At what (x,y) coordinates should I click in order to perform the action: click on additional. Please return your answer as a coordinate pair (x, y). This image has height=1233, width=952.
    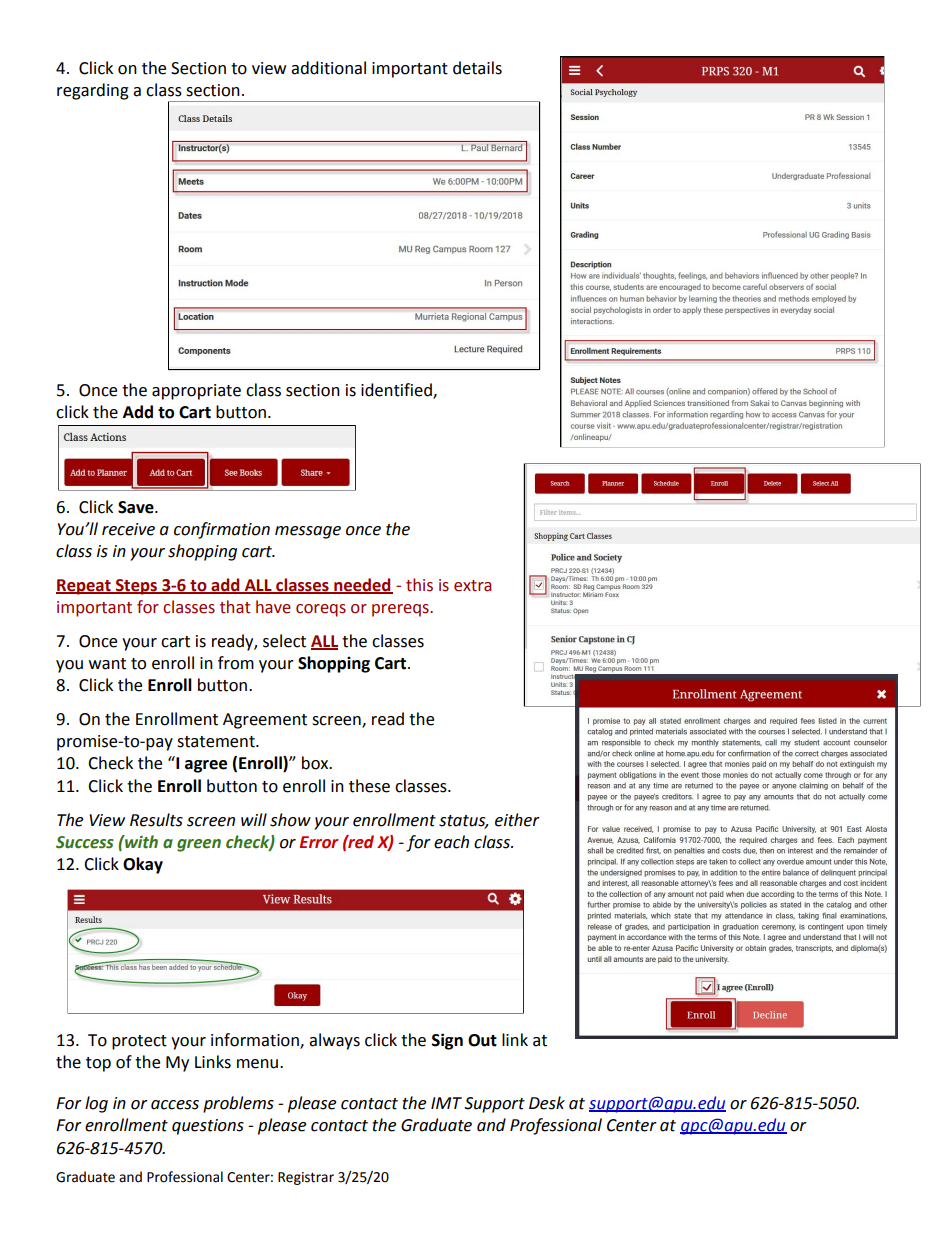
    Looking at the image, I should click on (328, 68).
